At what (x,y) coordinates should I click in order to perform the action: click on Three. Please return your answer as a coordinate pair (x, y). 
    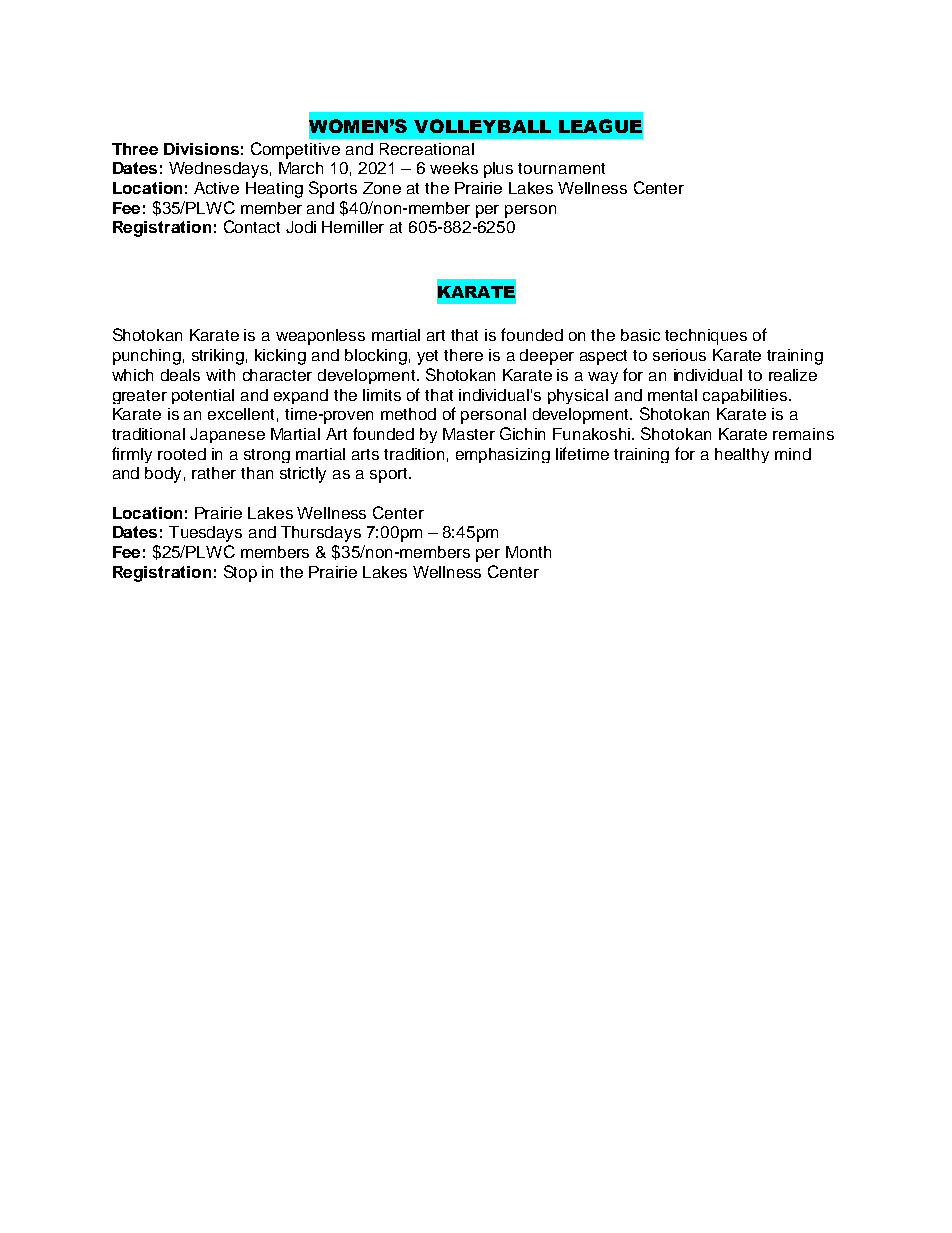
    Looking at the image, I should click on (135, 149).
